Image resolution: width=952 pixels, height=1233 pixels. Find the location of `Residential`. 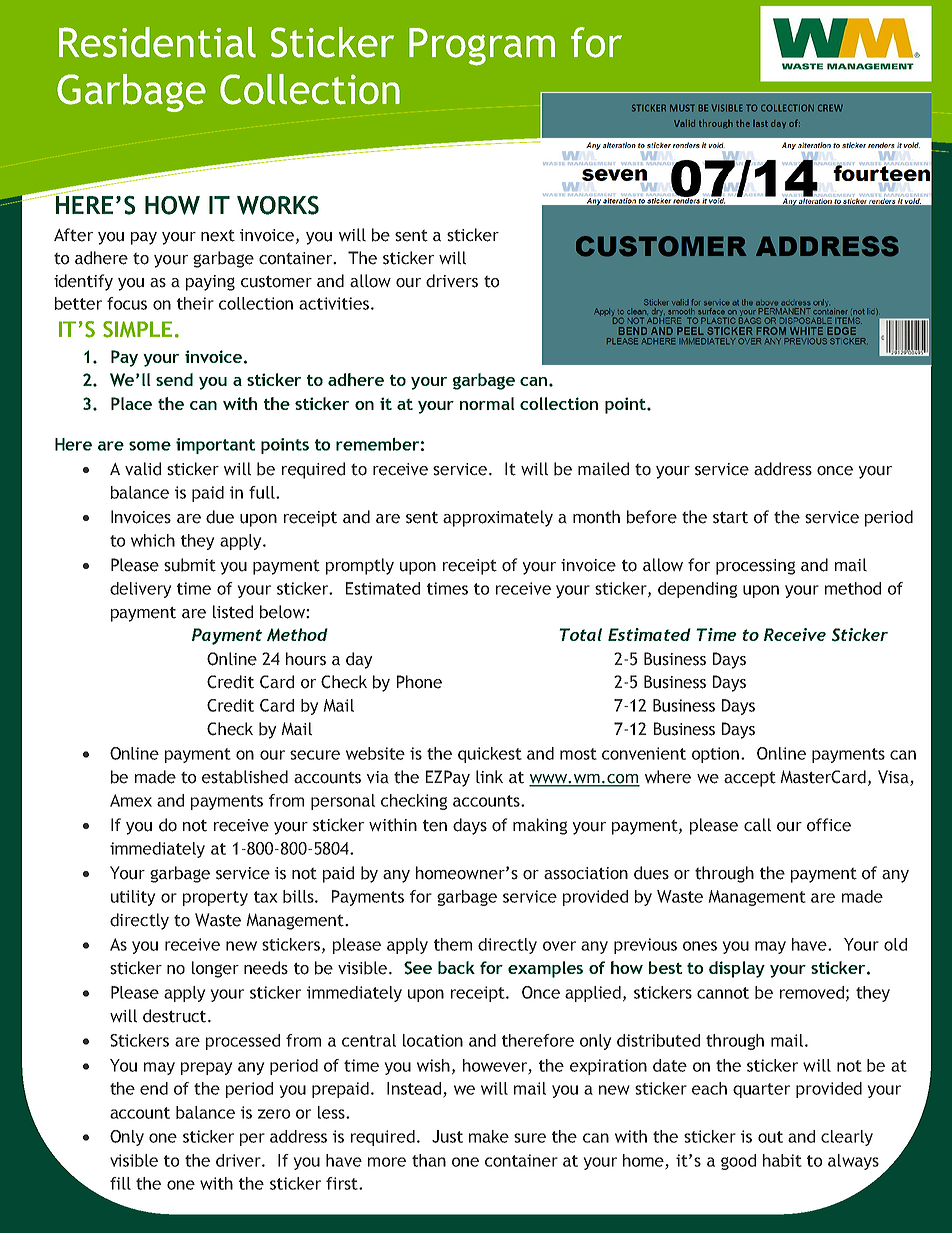

Residential is located at coordinates (157, 42).
